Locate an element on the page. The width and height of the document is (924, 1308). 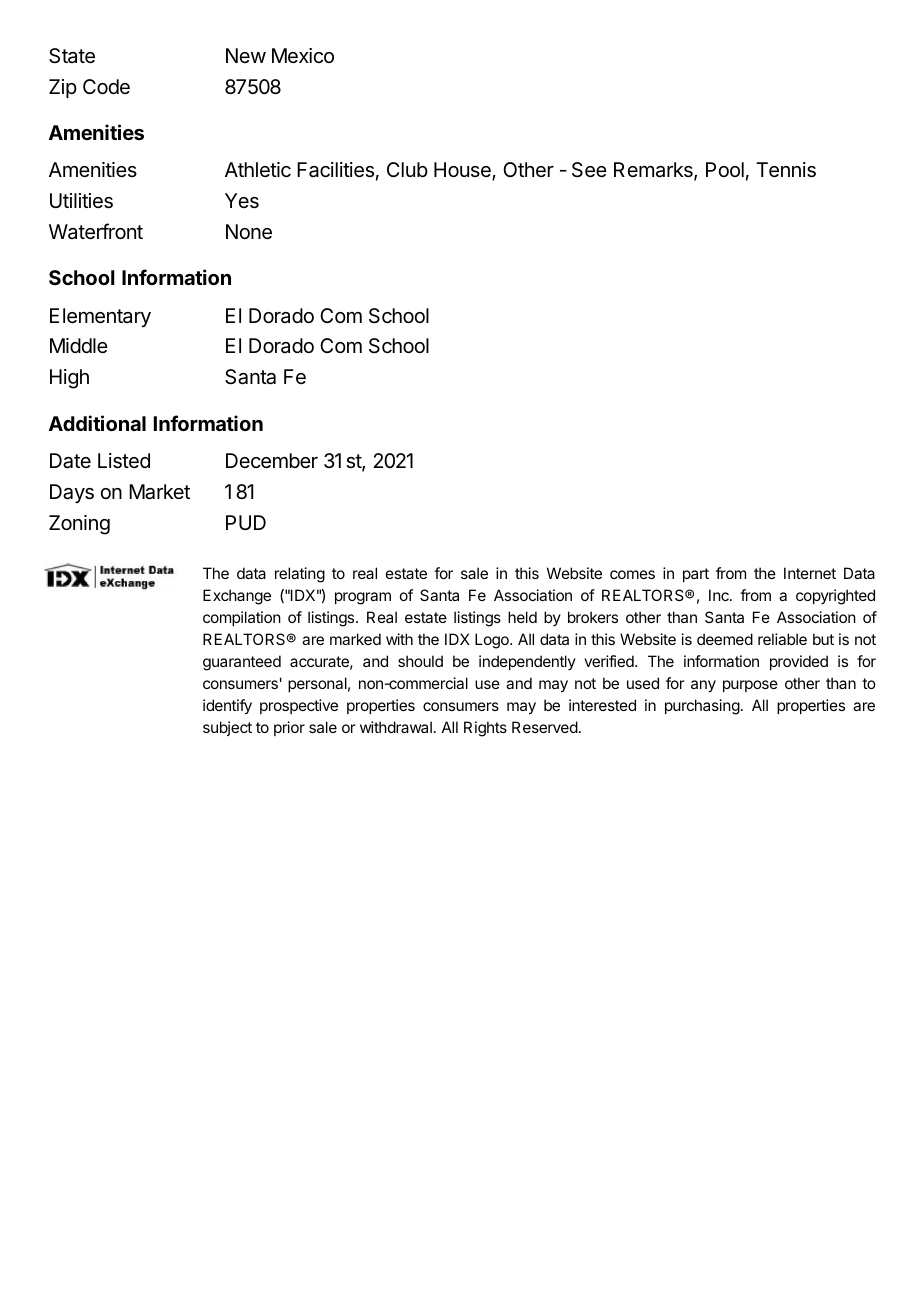
Tennis is located at coordinates (786, 170).
